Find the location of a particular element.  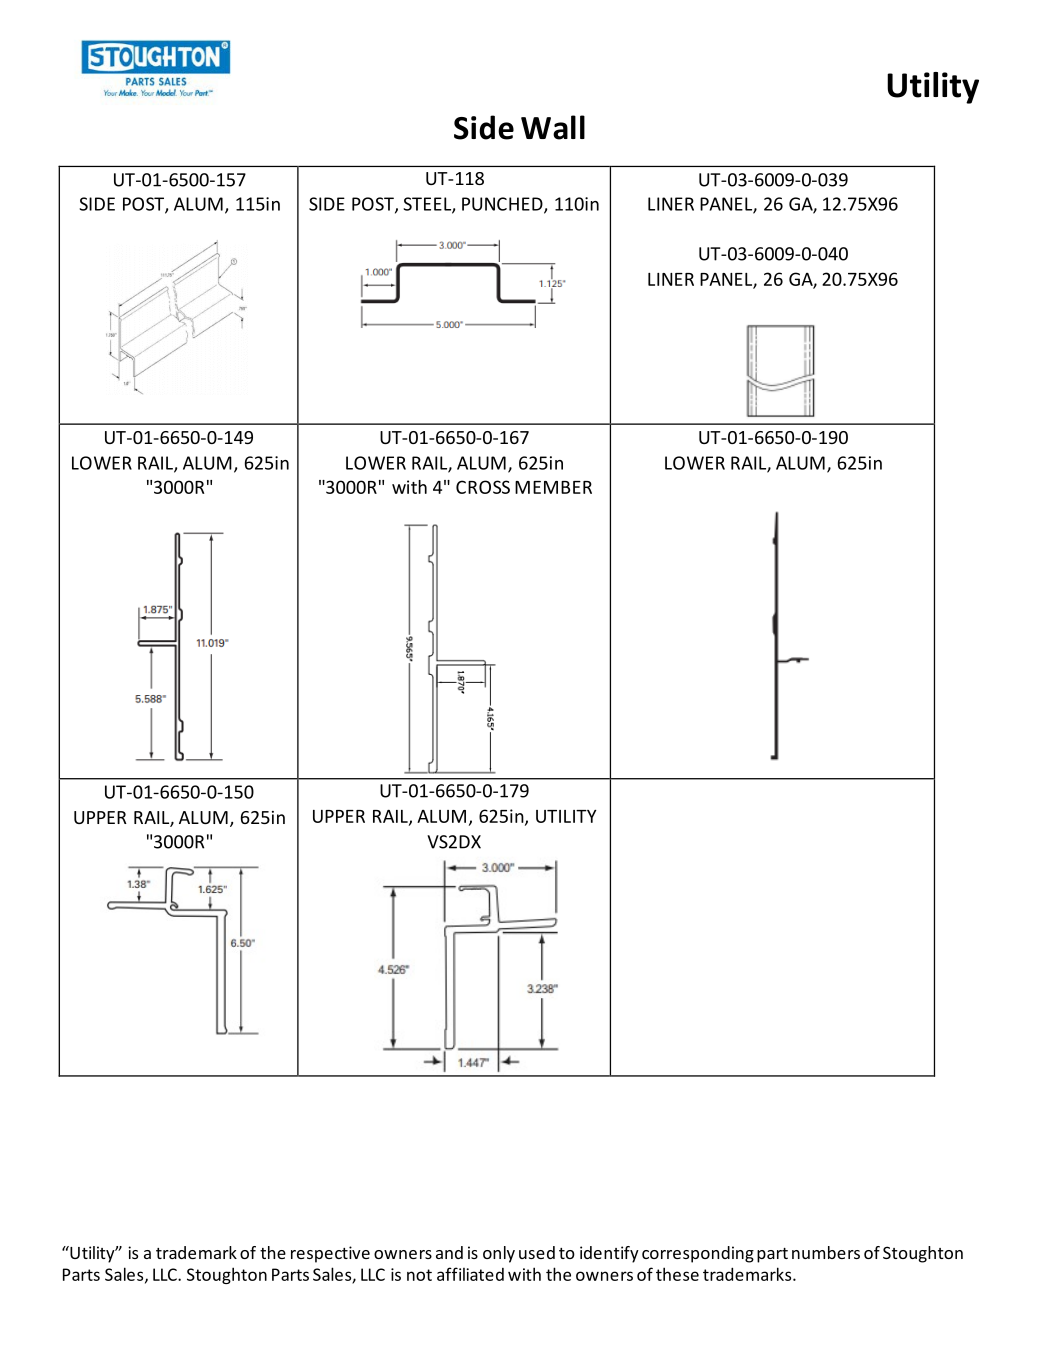

MEMBER is located at coordinates (553, 487).
